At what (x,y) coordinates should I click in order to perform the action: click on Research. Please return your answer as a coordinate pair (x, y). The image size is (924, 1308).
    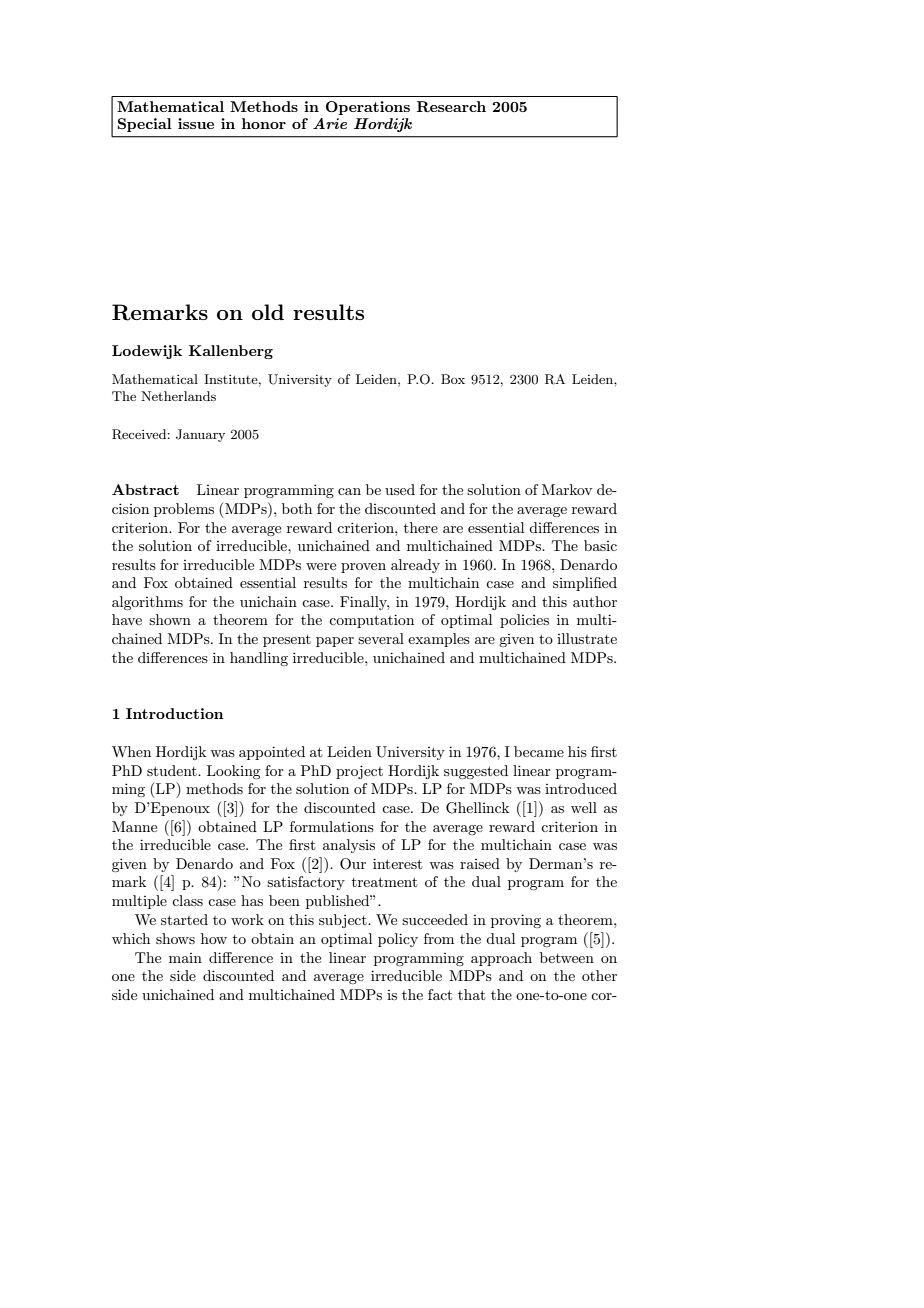
    Looking at the image, I should click on (451, 106).
